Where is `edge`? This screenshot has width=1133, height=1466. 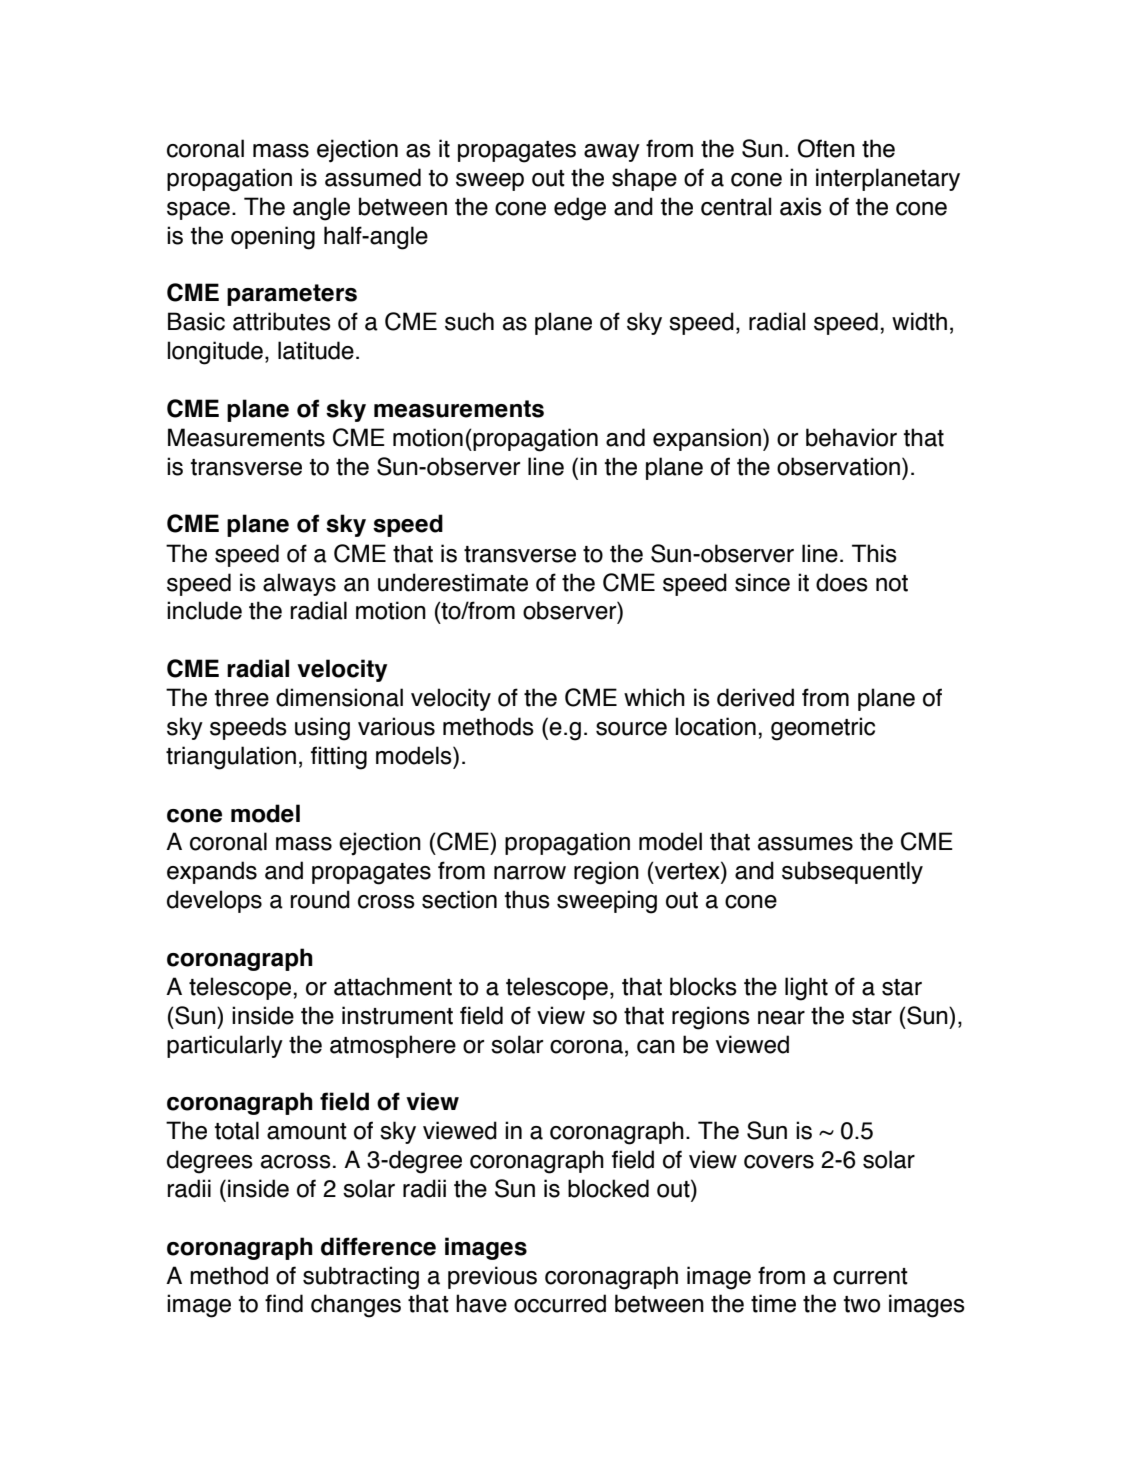
edge is located at coordinates (580, 209).
